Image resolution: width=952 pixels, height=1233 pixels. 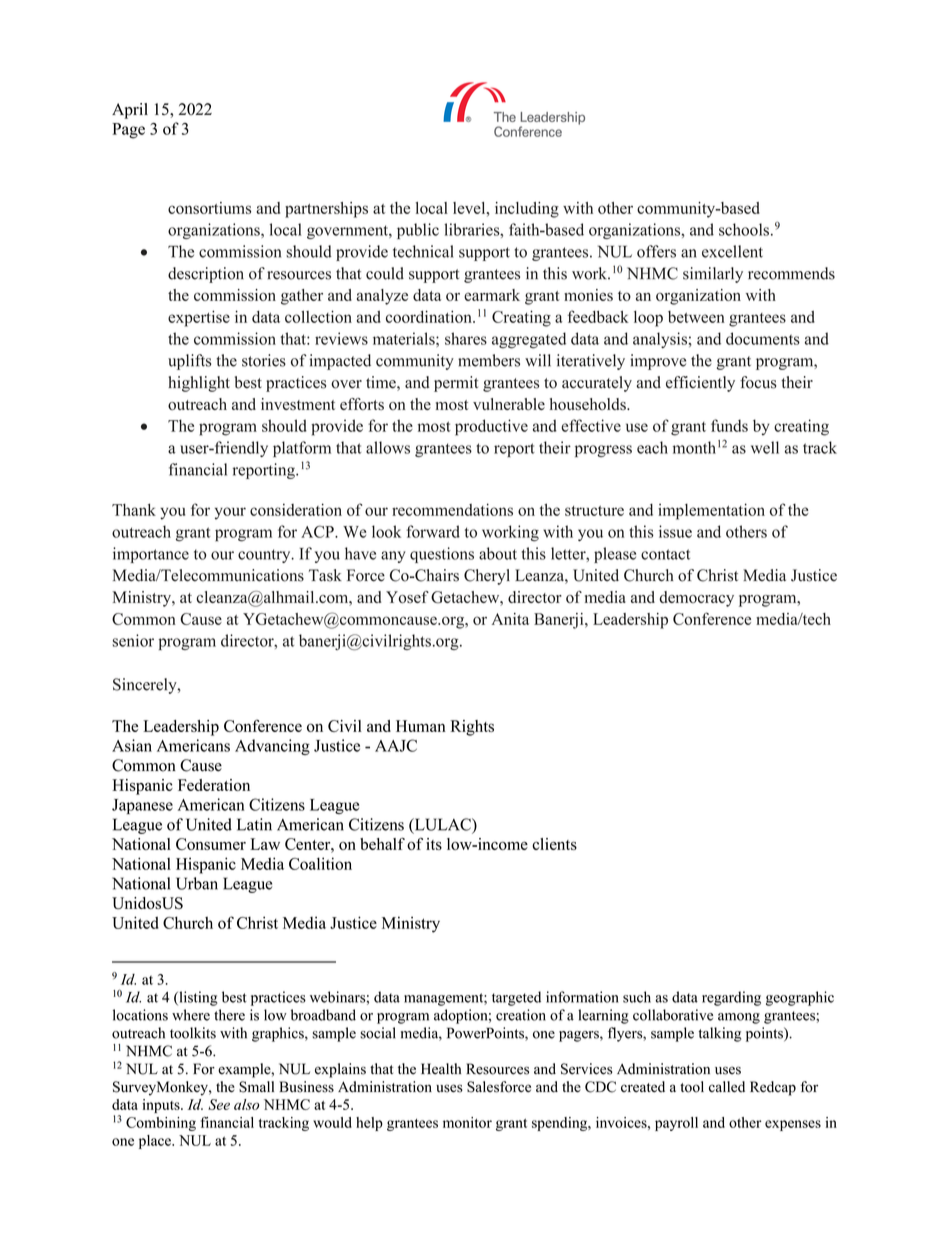 What do you see at coordinates (510, 619) in the page?
I see `Anita` at bounding box center [510, 619].
